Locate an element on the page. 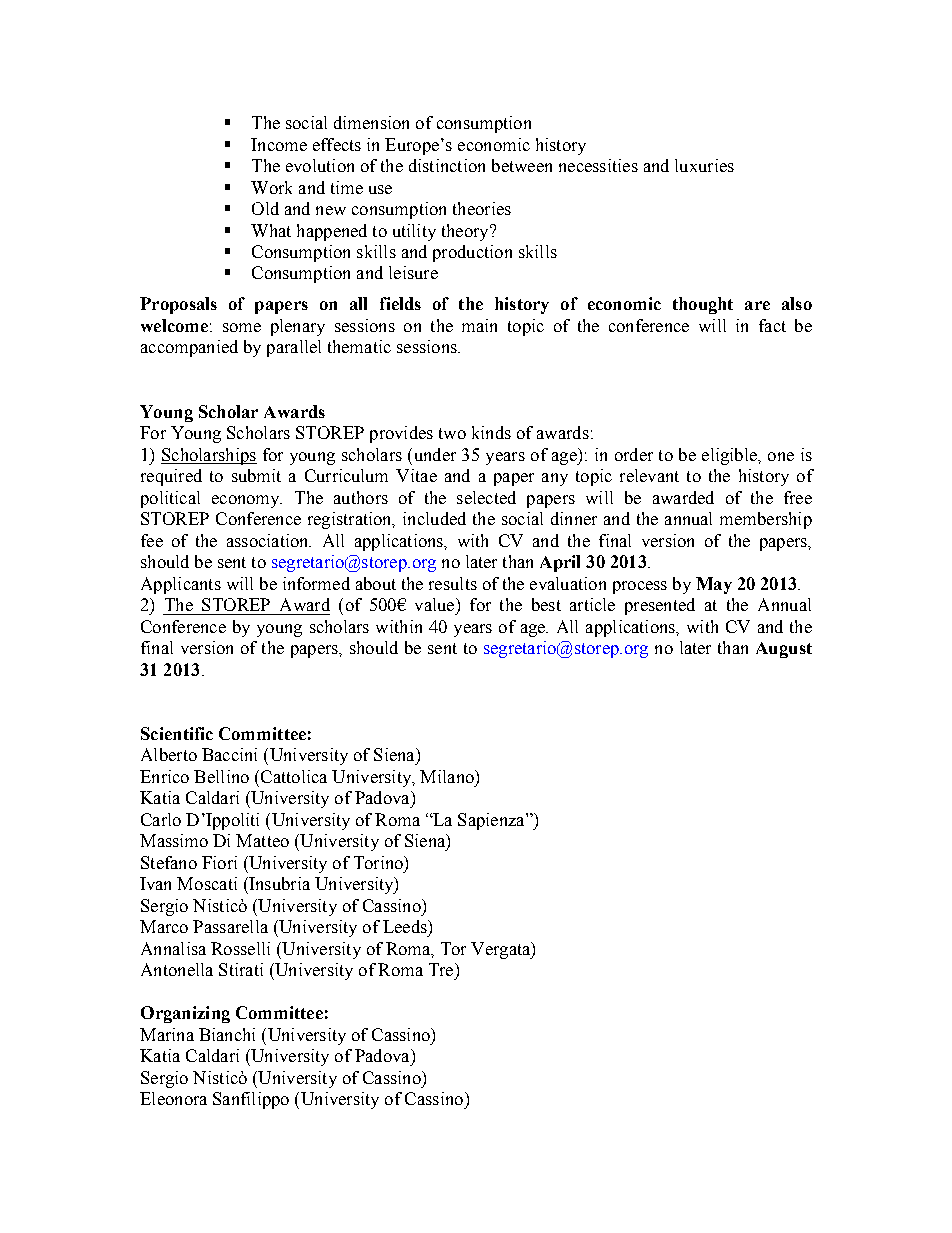  submit is located at coordinates (256, 475).
